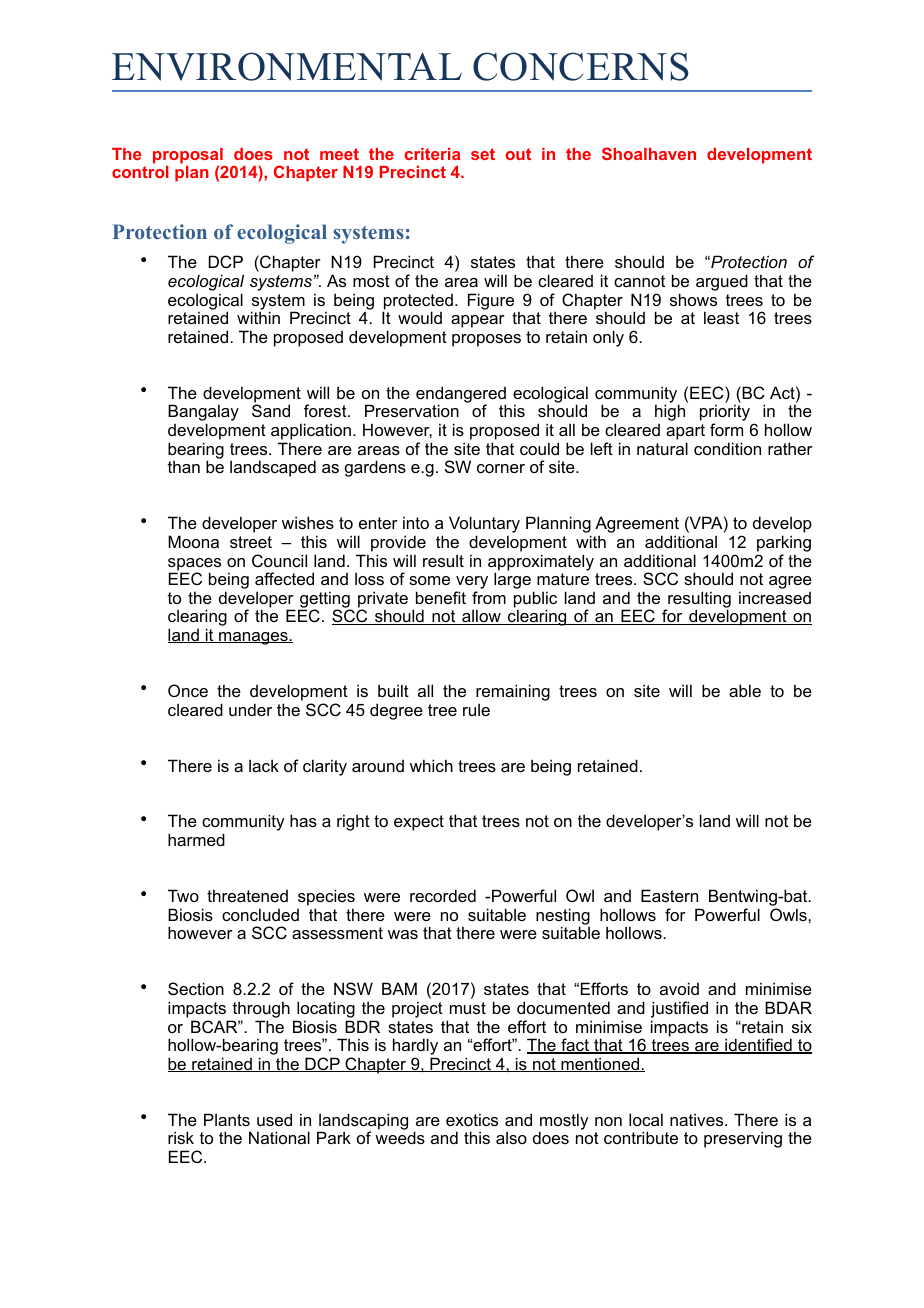 The image size is (924, 1308). I want to click on increased, so click(775, 597).
